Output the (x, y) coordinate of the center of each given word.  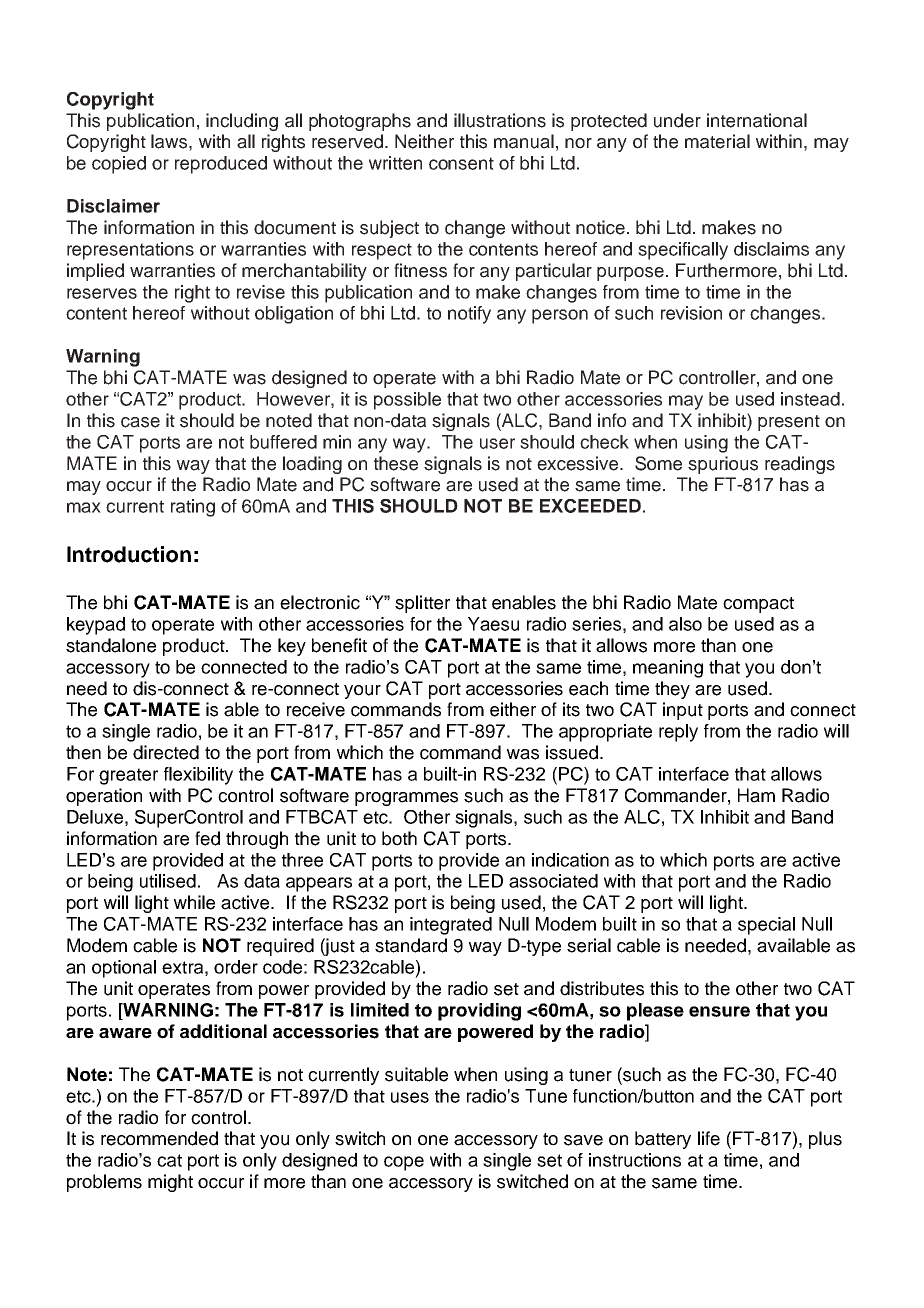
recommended (159, 1138)
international (757, 120)
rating (193, 508)
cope (404, 1163)
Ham (756, 795)
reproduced (221, 165)
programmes (406, 799)
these (396, 463)
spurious (723, 465)
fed (207, 838)
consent (461, 163)
